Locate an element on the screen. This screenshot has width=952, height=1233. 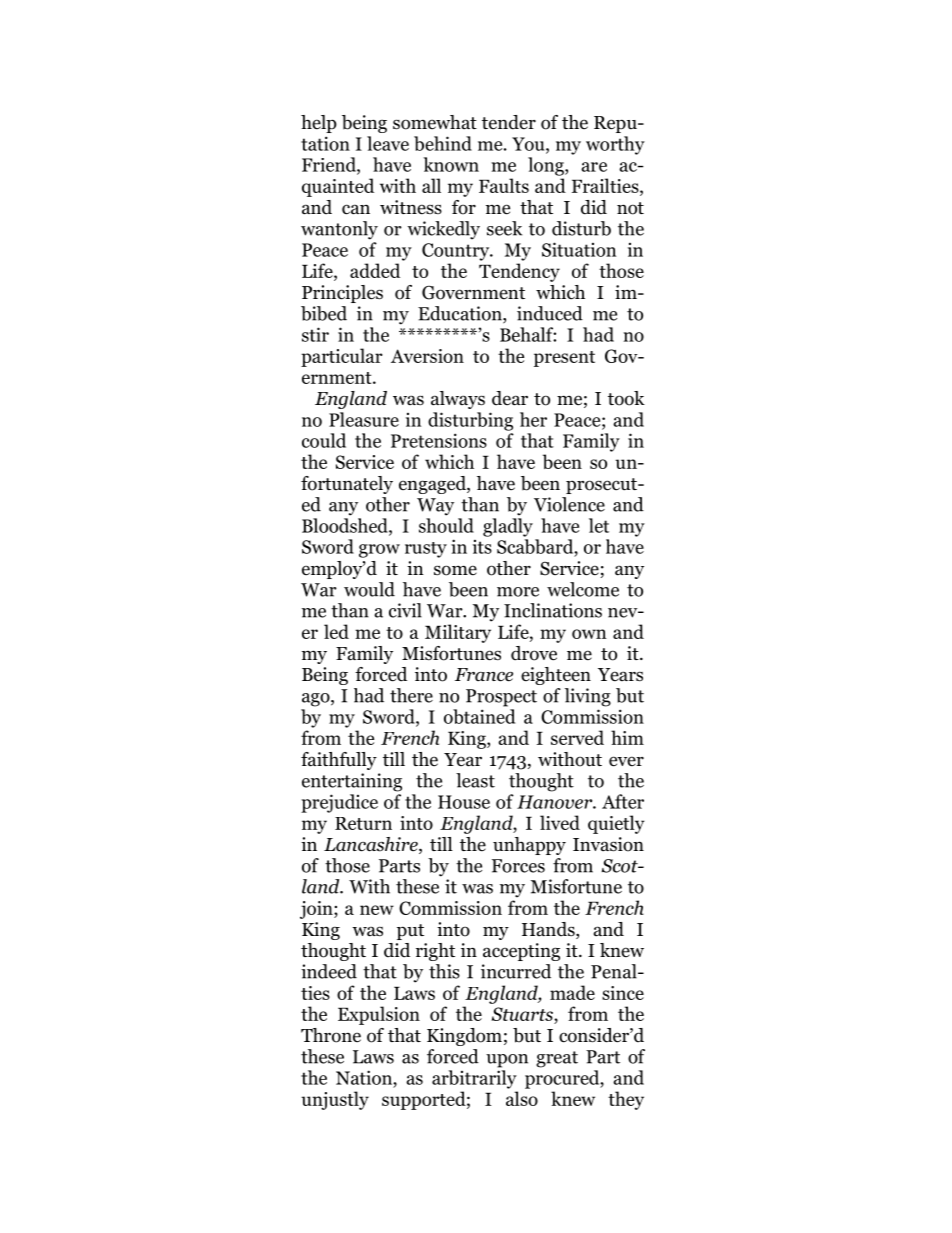
would is located at coordinates (369, 589).
